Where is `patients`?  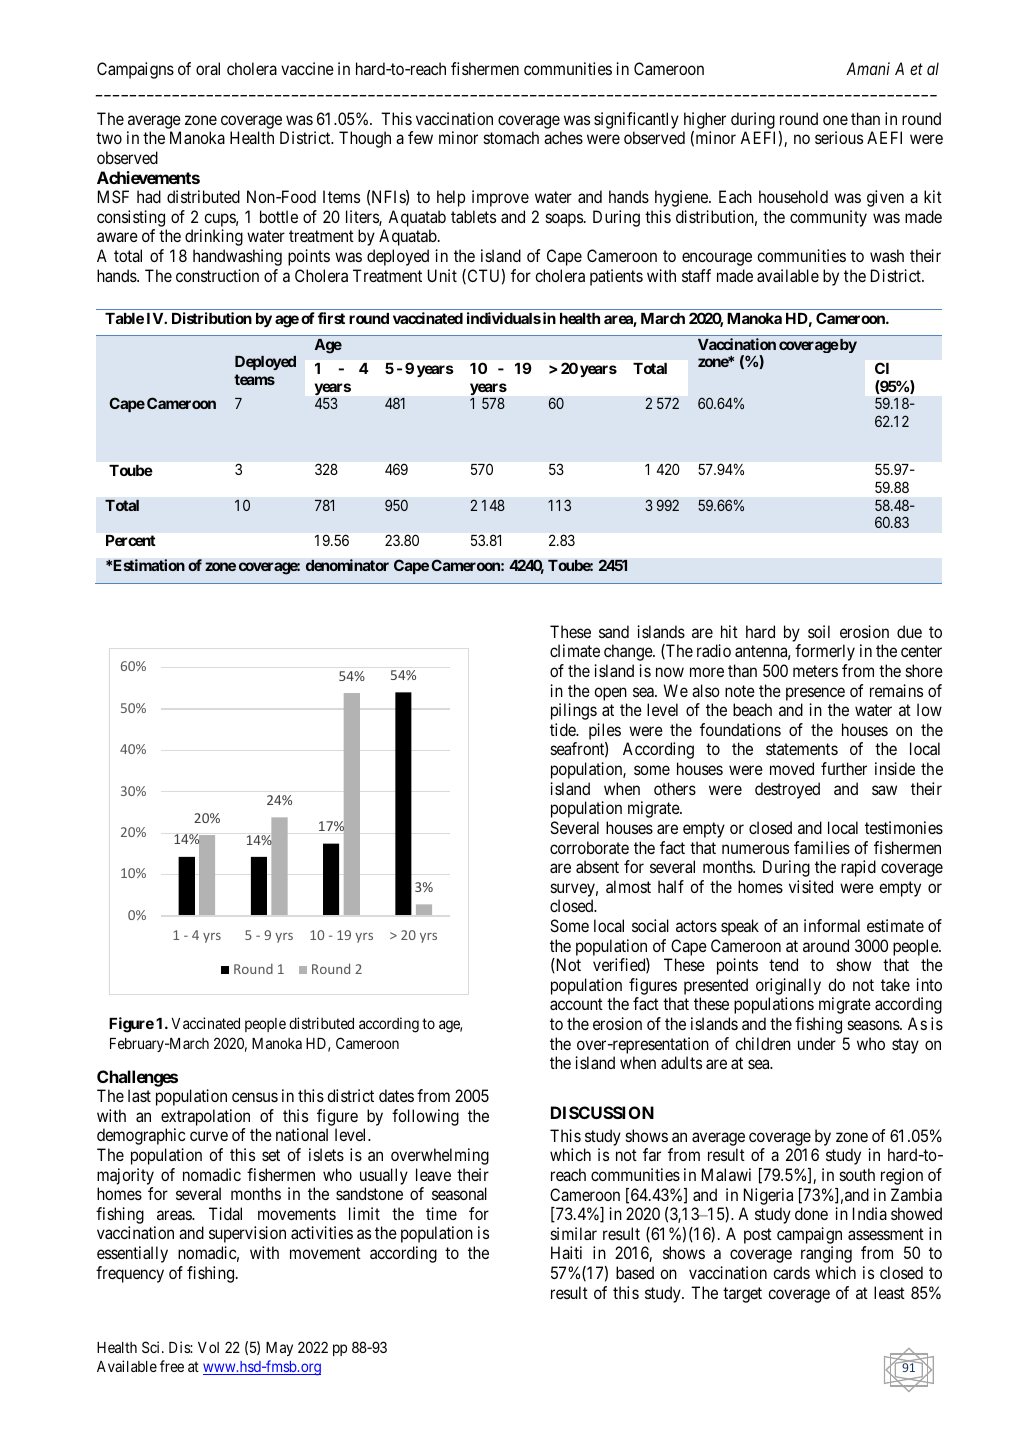
patients is located at coordinates (616, 277).
